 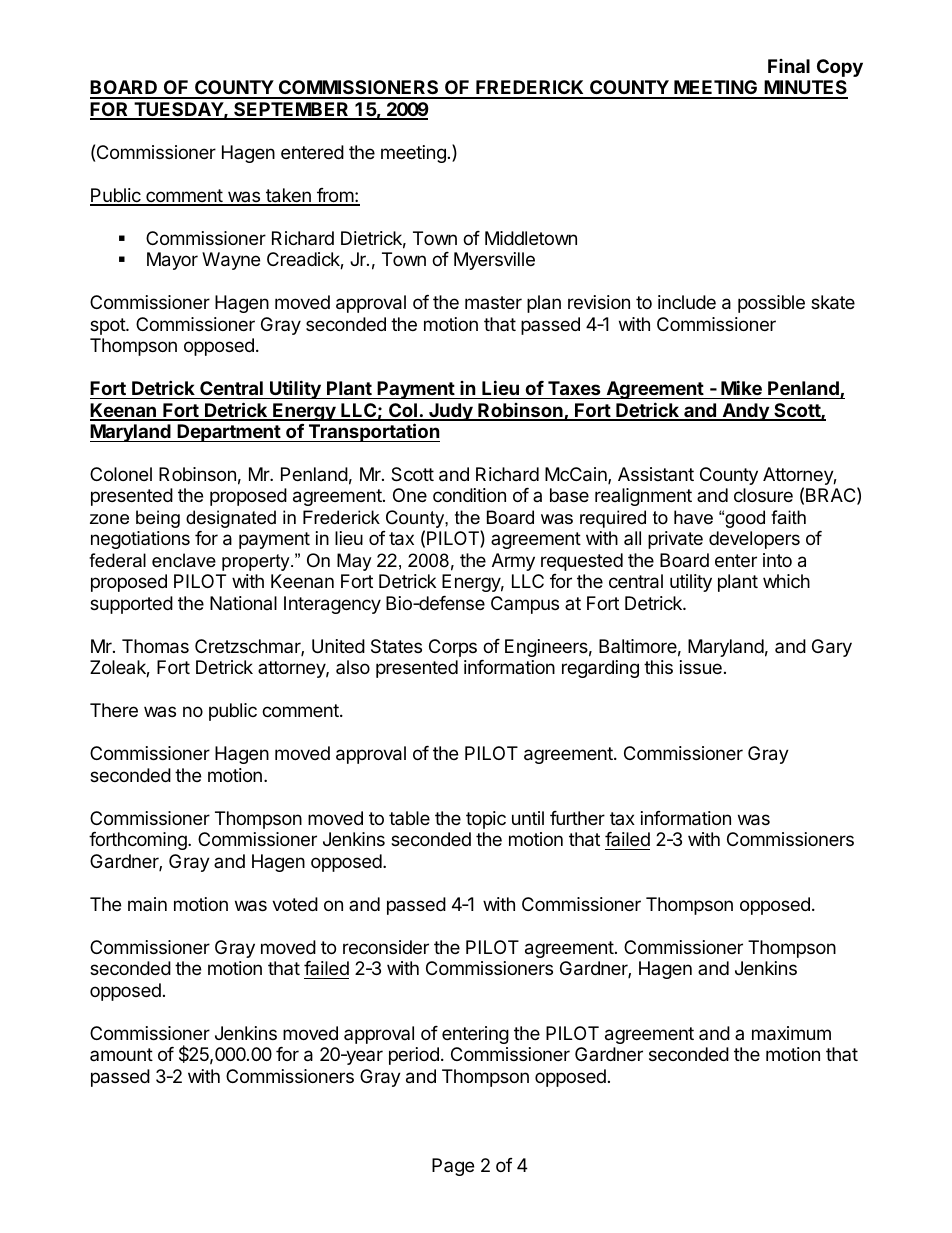 I want to click on amount, so click(x=121, y=1054).
